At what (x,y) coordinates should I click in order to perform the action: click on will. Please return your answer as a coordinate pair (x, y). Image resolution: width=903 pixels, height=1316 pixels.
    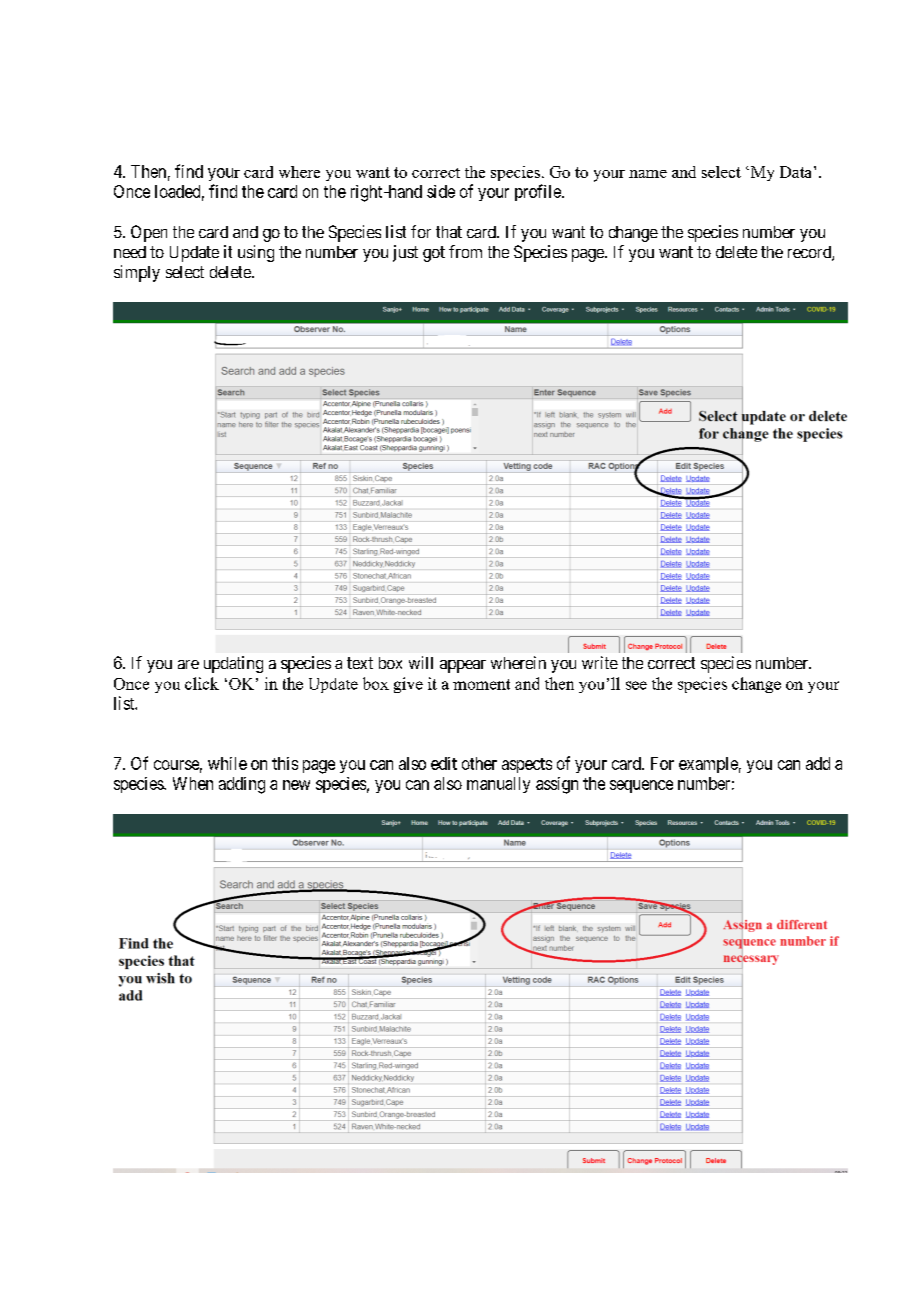
    Looking at the image, I should click on (421, 662).
